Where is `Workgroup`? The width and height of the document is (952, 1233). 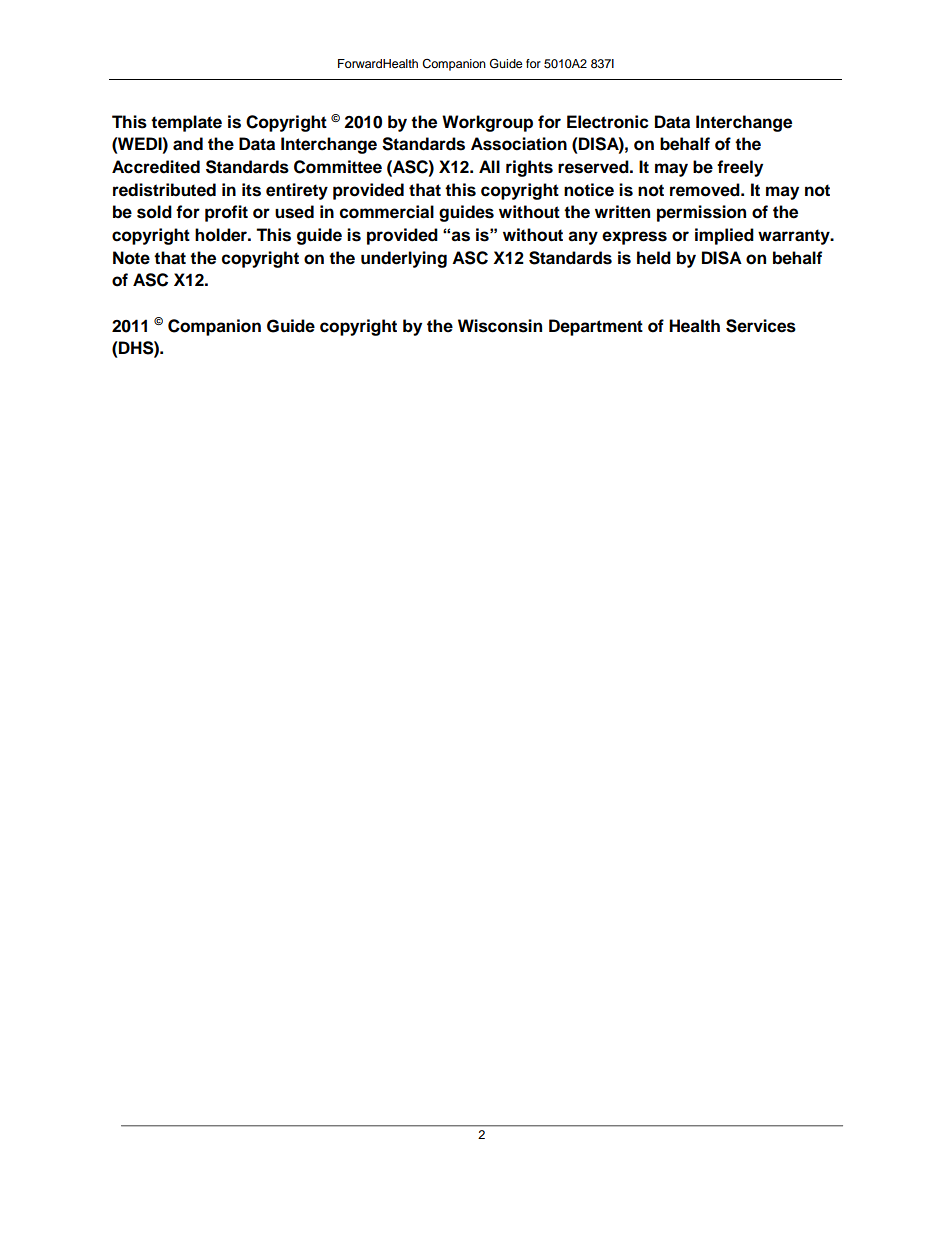
Workgroup is located at coordinates (487, 123).
